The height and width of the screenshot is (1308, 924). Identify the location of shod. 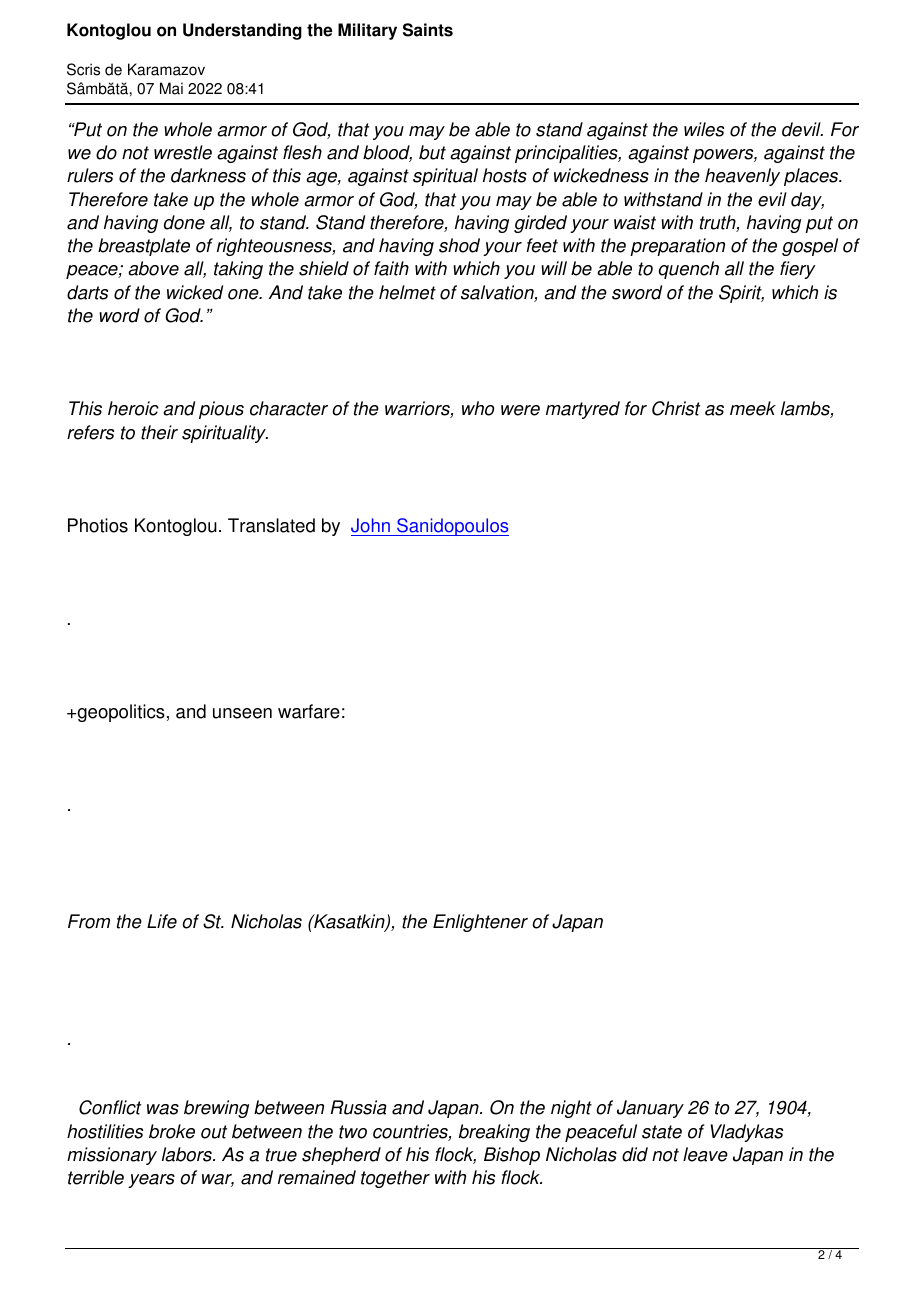
(459, 245).
